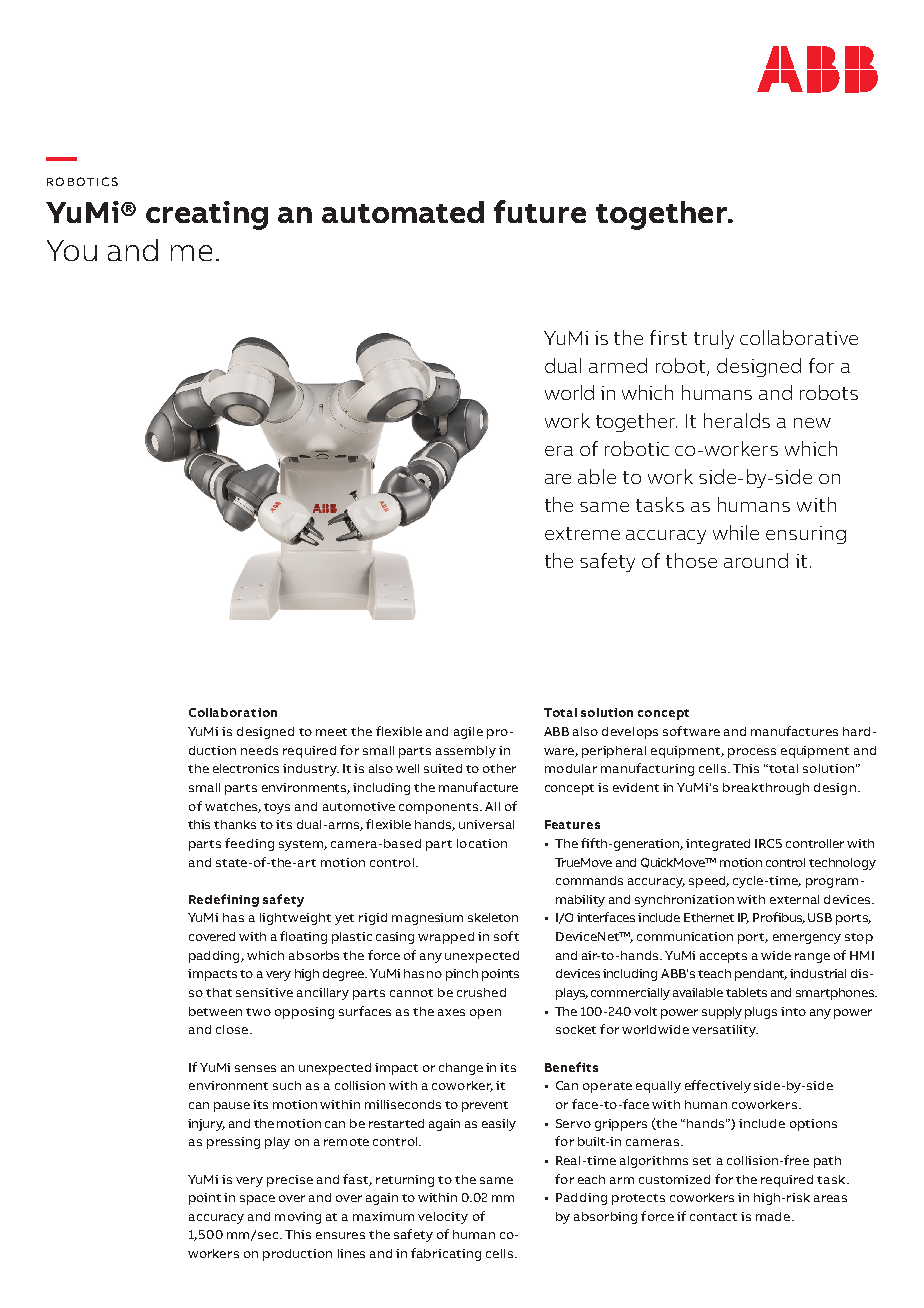  I want to click on agile, so click(468, 733).
